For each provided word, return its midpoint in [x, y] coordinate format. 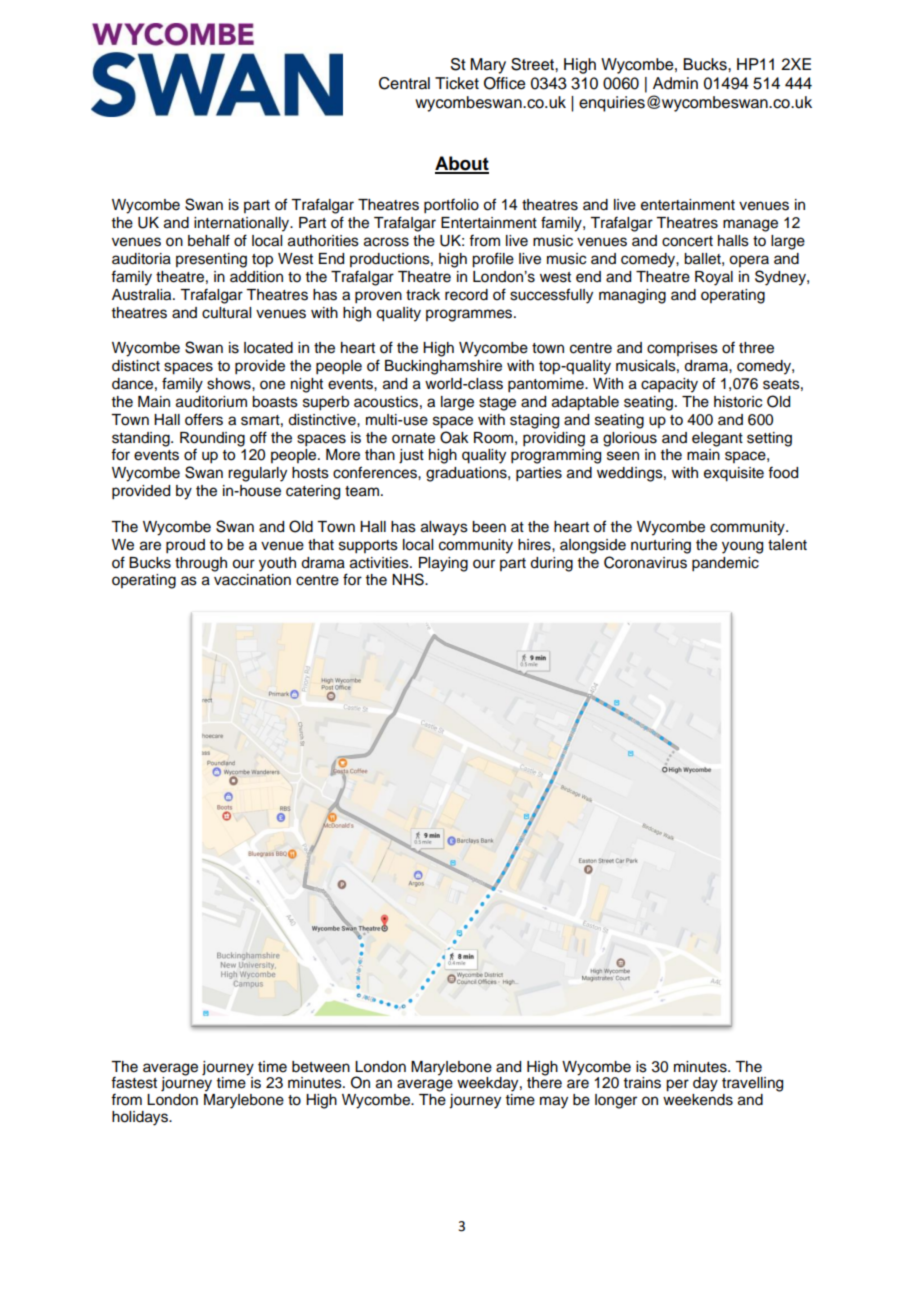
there [544, 1082]
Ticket [457, 83]
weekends [698, 1098]
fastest [134, 1082]
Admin [675, 83]
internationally [243, 224]
